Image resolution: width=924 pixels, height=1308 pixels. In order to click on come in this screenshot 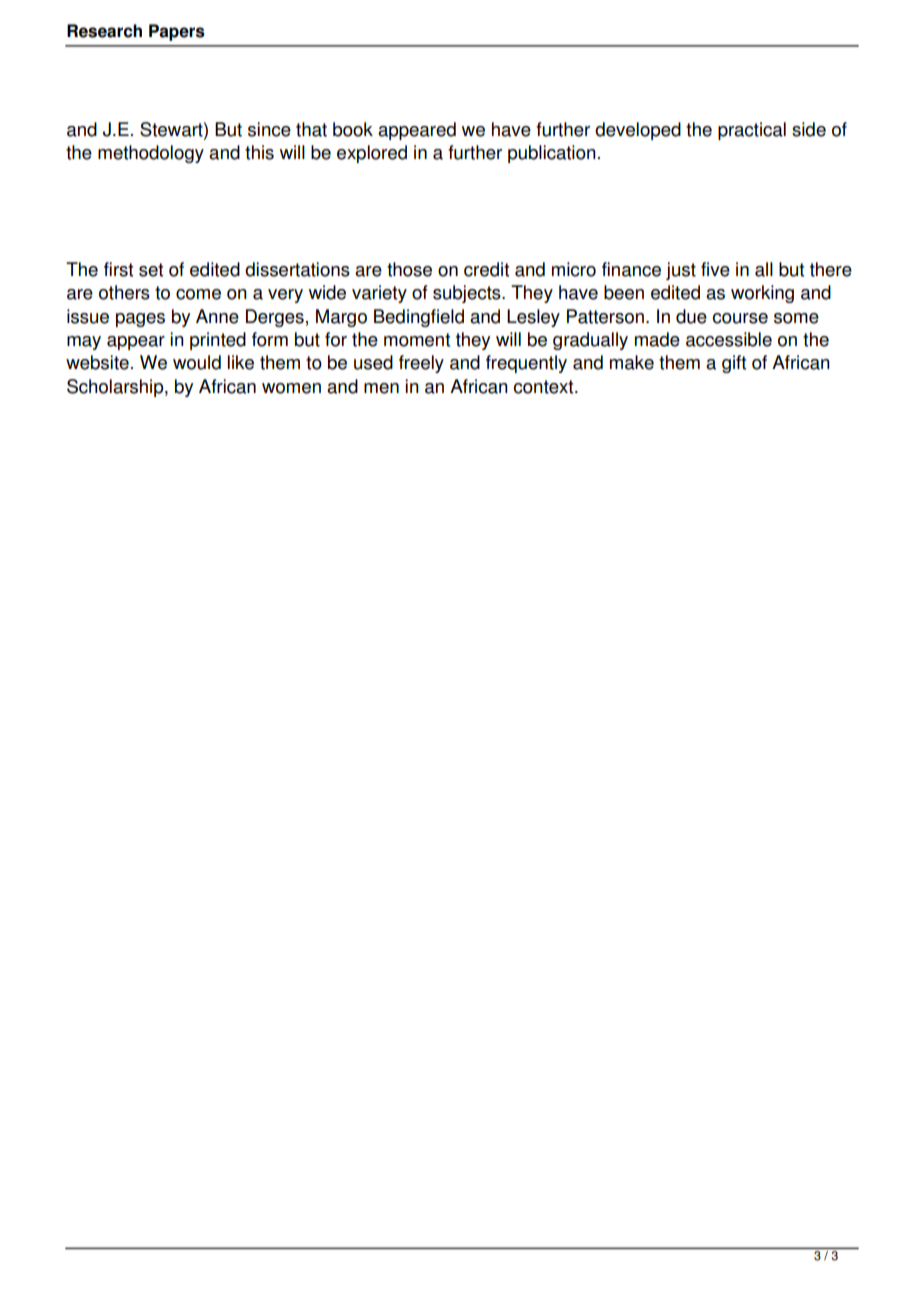, I will do `click(198, 294)`.
